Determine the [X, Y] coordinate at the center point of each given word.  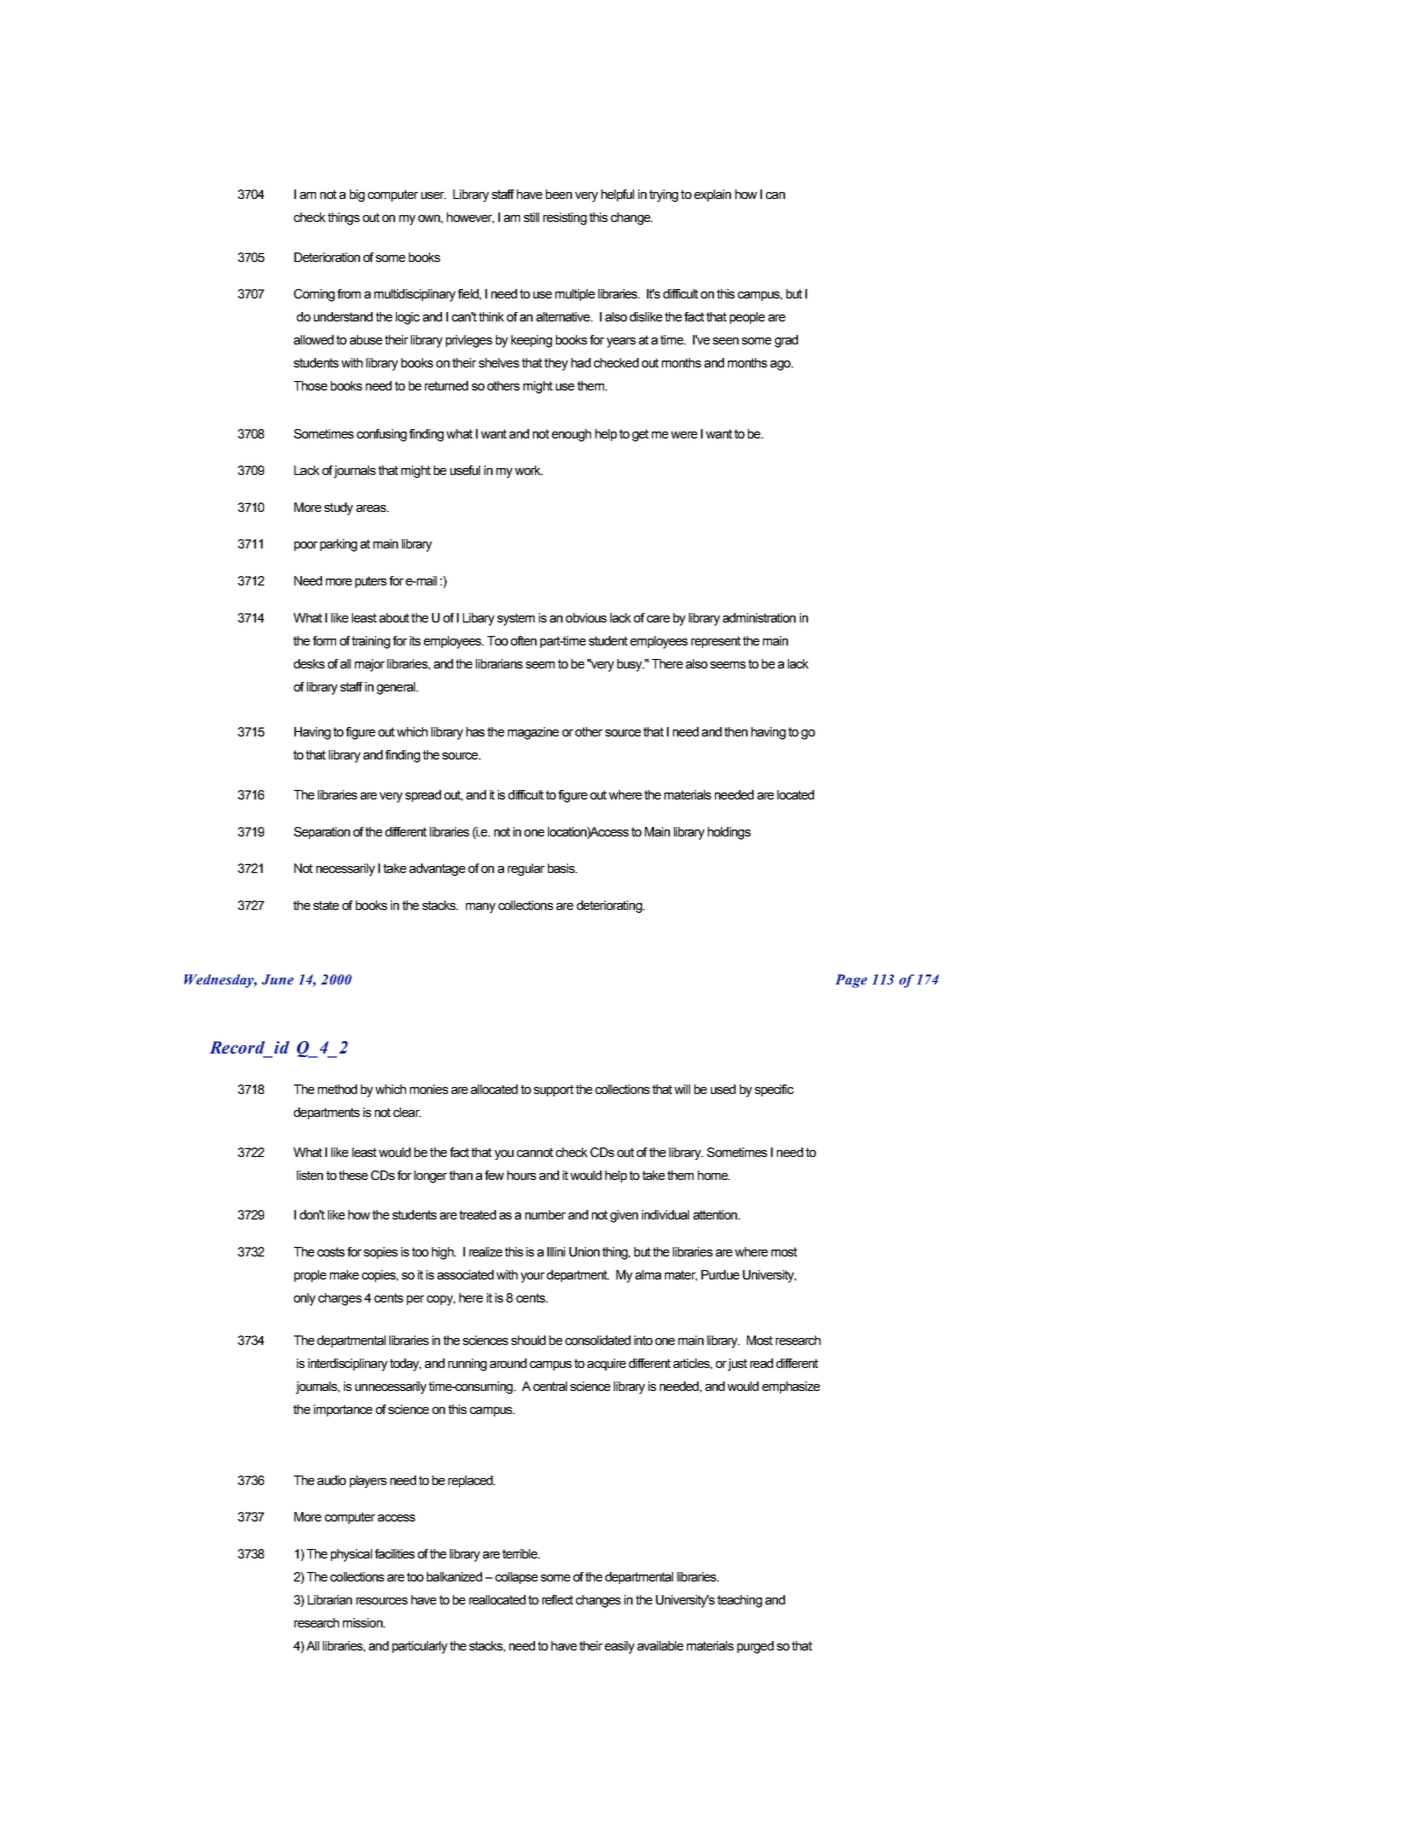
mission [364, 1623]
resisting [565, 218]
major [370, 665]
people [747, 318]
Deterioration [327, 257]
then [736, 732]
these [353, 1175]
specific [774, 1090]
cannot [535, 1152]
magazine [533, 733]
